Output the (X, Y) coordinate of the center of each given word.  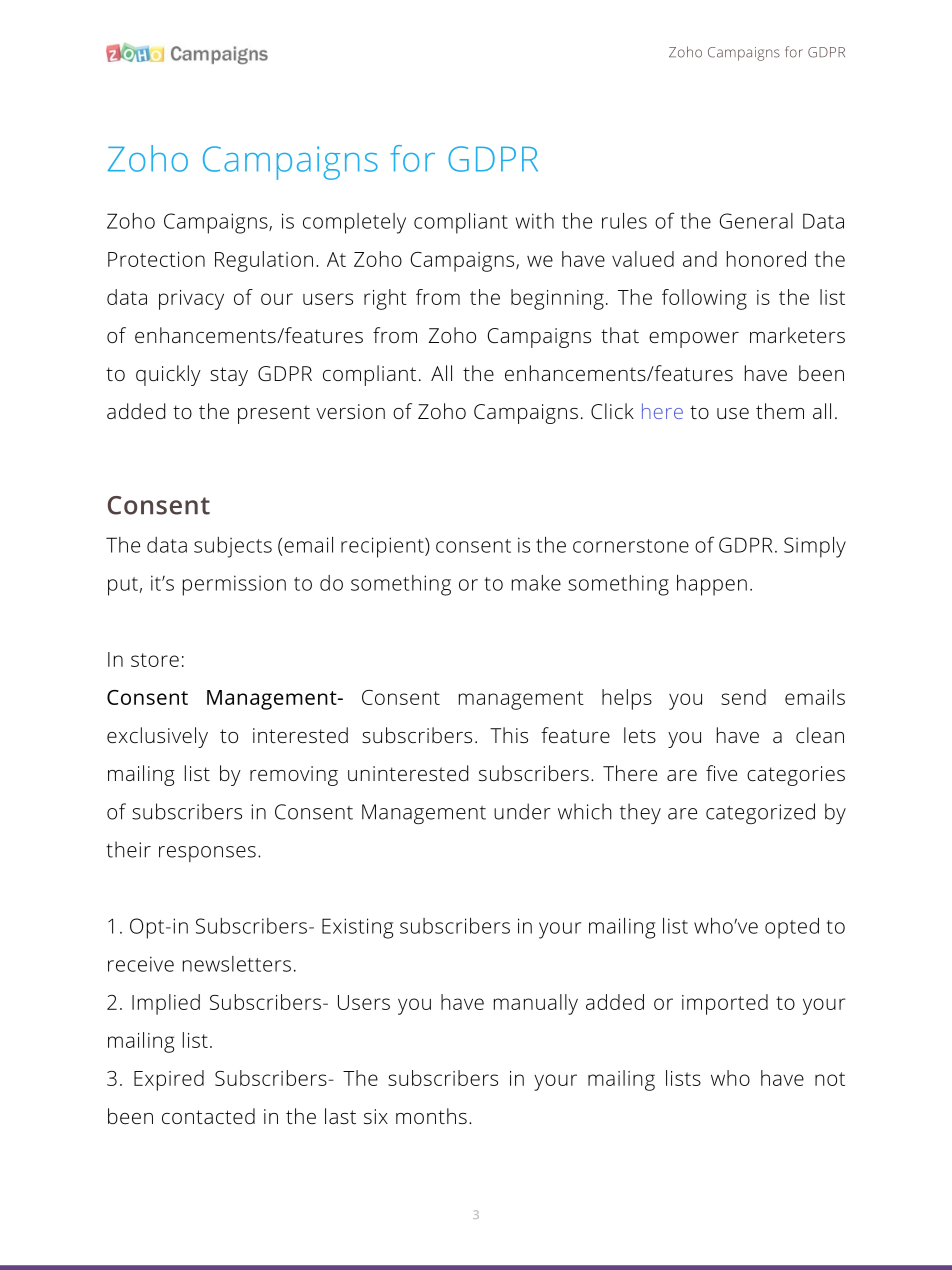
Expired (169, 1080)
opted (792, 928)
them (780, 411)
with (535, 221)
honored (766, 259)
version (350, 411)
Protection (156, 259)
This (509, 735)
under (522, 811)
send (743, 697)
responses (207, 854)
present (274, 414)
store (155, 660)
